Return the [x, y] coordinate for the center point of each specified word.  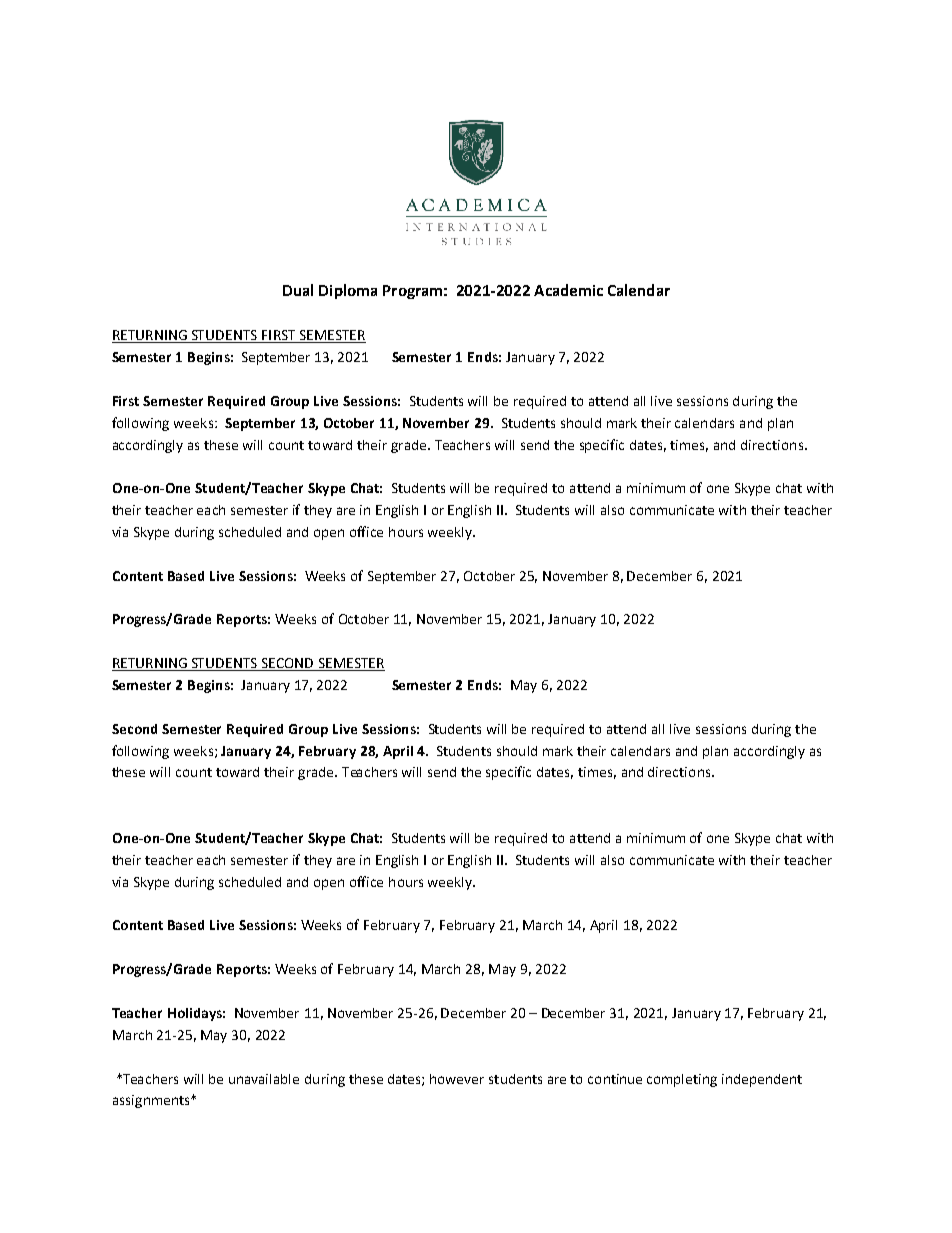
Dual [298, 290]
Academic [568, 290]
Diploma [348, 291]
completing [682, 1080]
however [457, 1079]
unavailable [264, 1079]
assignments [152, 1101]
